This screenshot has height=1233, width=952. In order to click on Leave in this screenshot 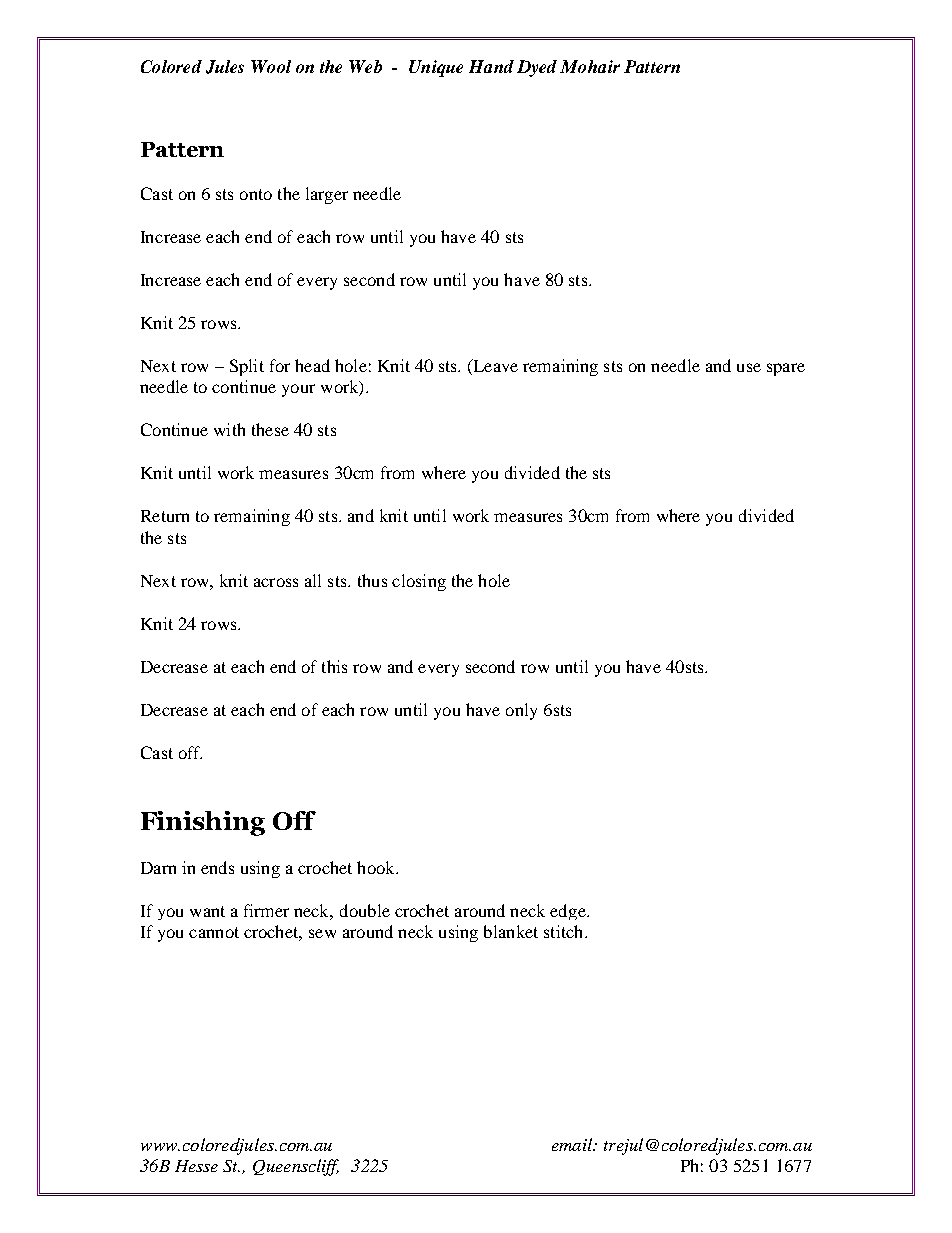, I will do `click(494, 367)`.
